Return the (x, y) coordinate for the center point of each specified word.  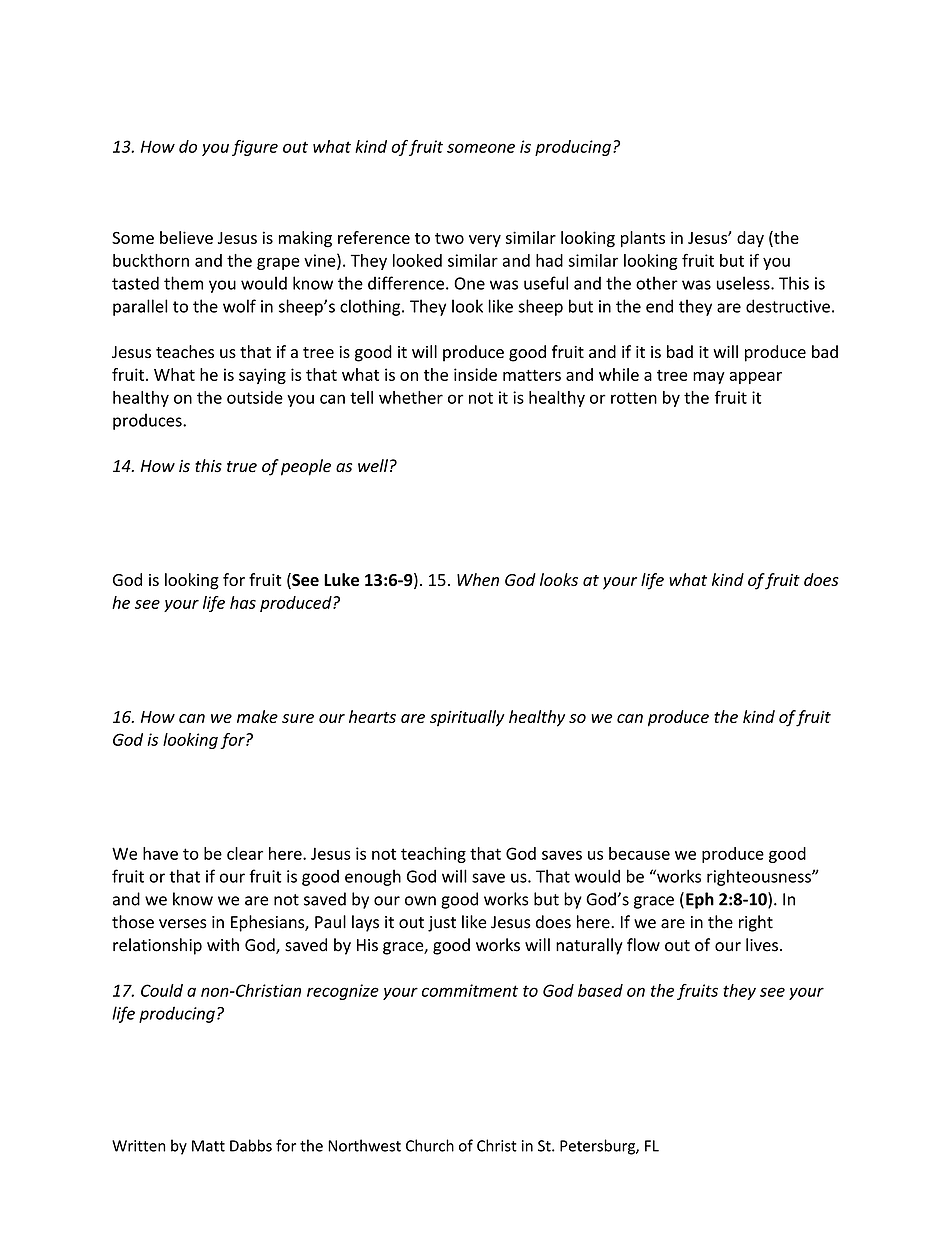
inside (475, 374)
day (750, 239)
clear (245, 853)
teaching (433, 855)
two (449, 238)
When (478, 579)
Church (430, 1145)
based (600, 990)
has (243, 602)
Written (138, 1146)
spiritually (467, 718)
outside (255, 397)
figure (255, 148)
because (639, 853)
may (709, 378)
